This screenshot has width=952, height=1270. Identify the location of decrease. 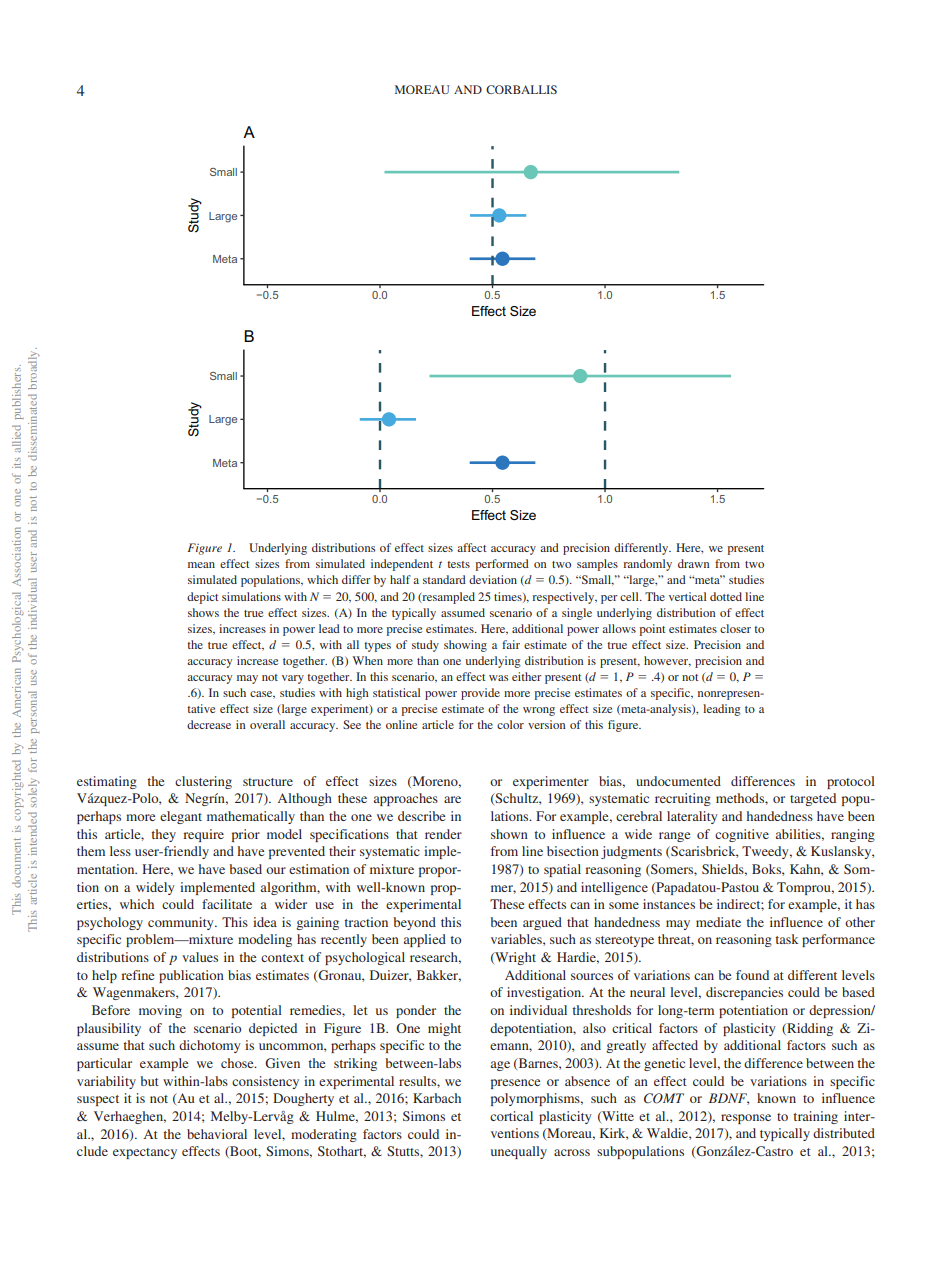
(209, 724).
